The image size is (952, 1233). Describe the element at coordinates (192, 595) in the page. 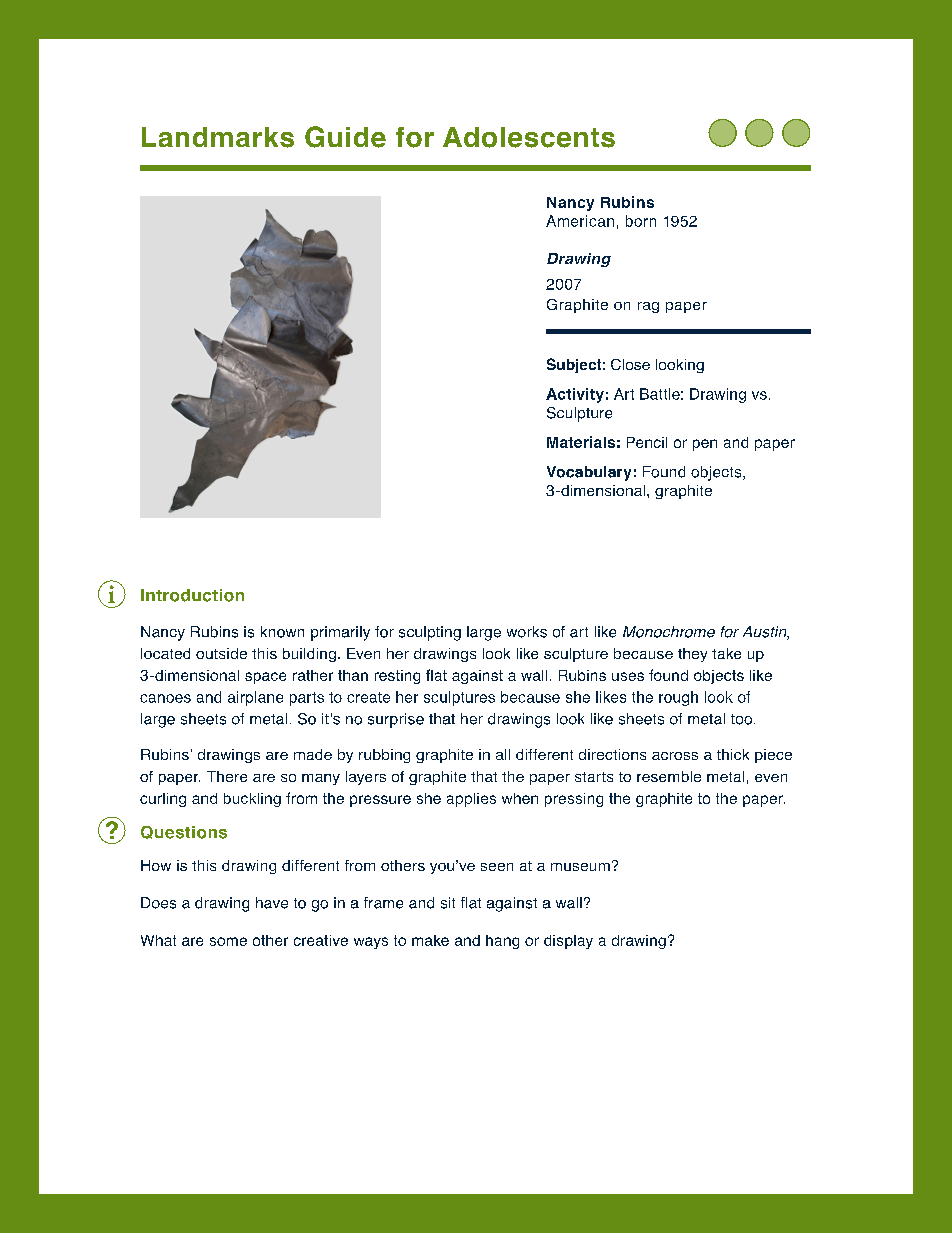

I see `Introduction` at that location.
